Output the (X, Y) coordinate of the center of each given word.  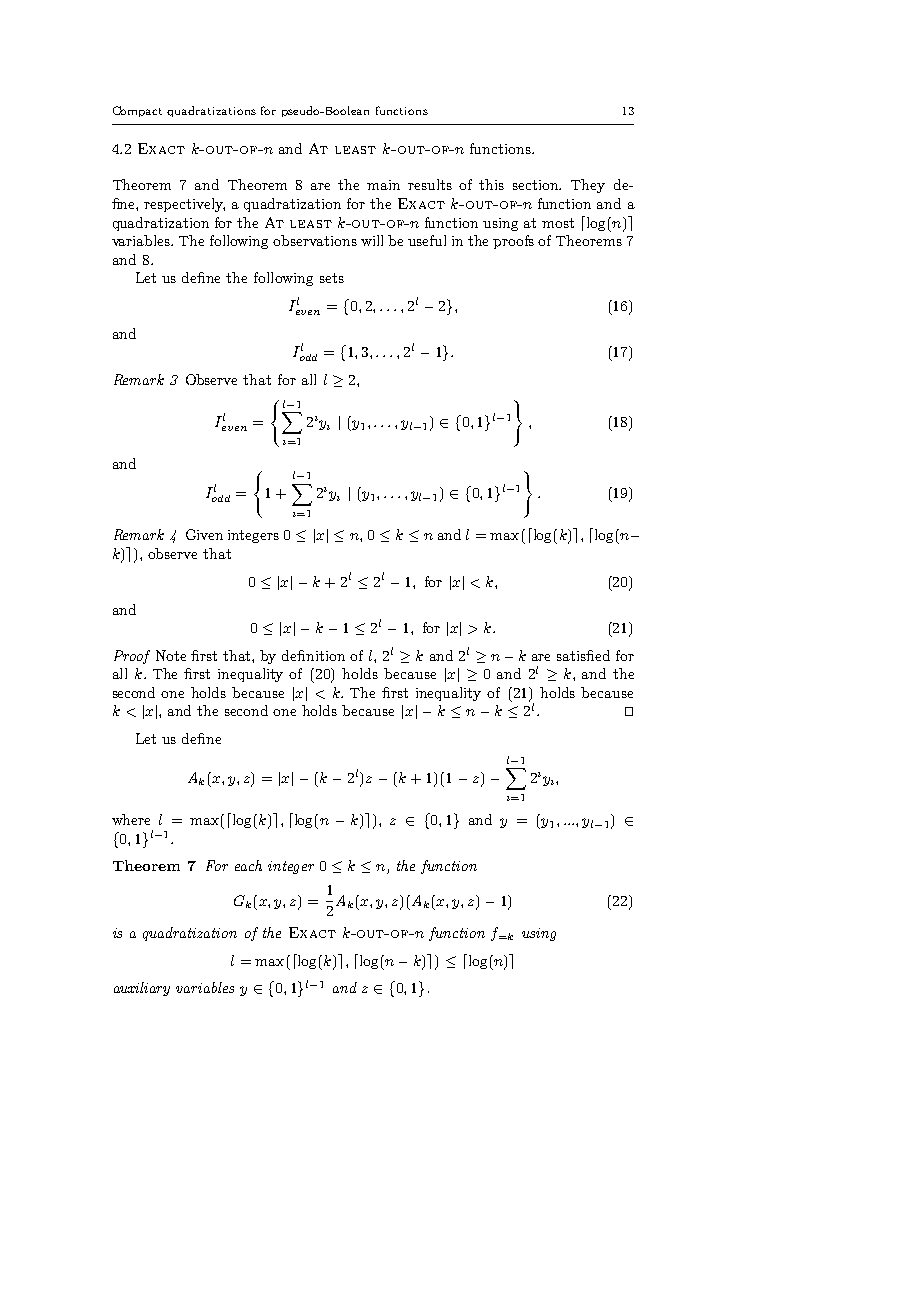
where (131, 819)
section (537, 185)
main (383, 185)
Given (204, 534)
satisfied (583, 655)
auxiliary (142, 989)
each (248, 865)
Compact (137, 111)
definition (313, 655)
